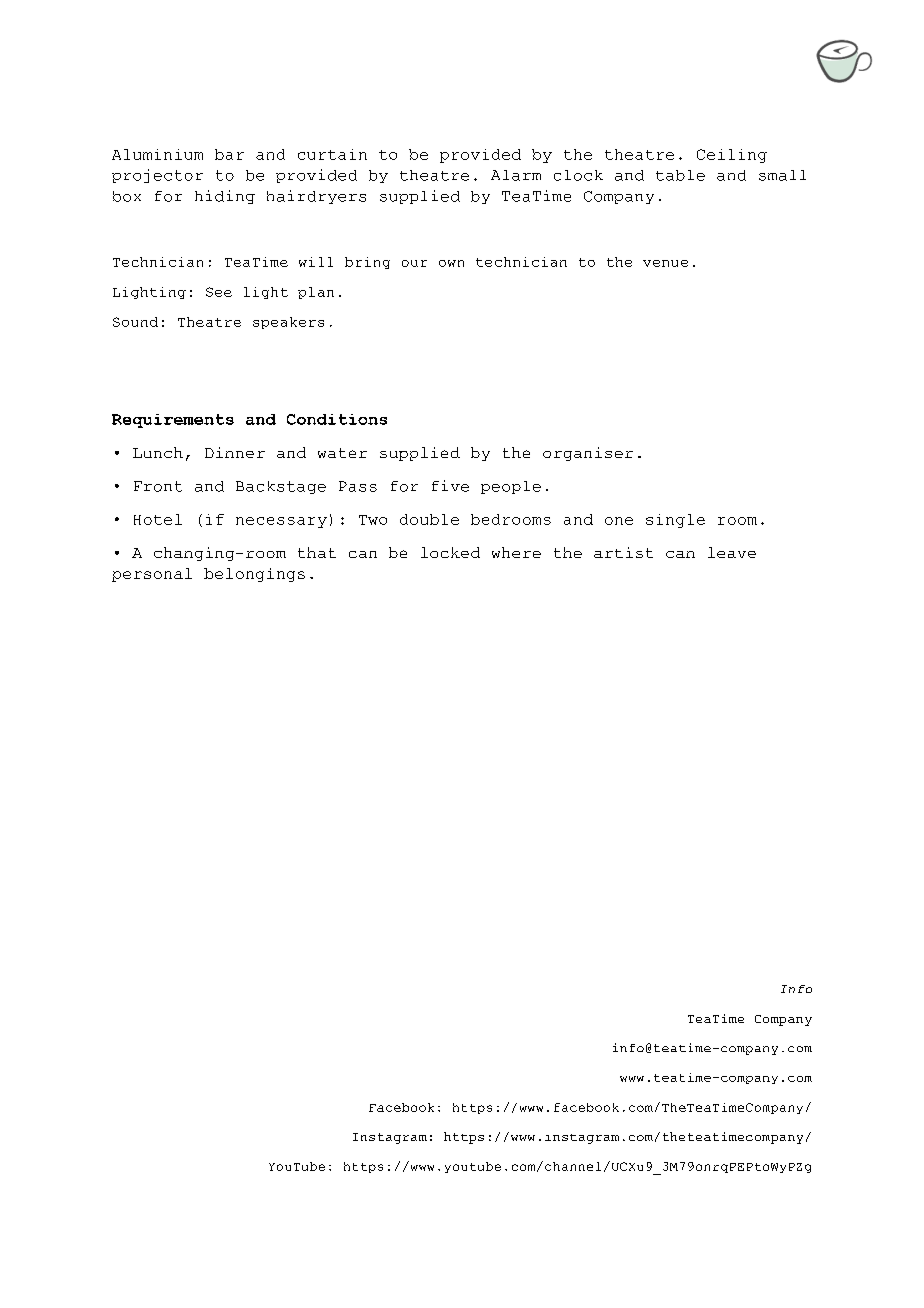  What do you see at coordinates (229, 154) in the image?
I see `bar` at bounding box center [229, 154].
